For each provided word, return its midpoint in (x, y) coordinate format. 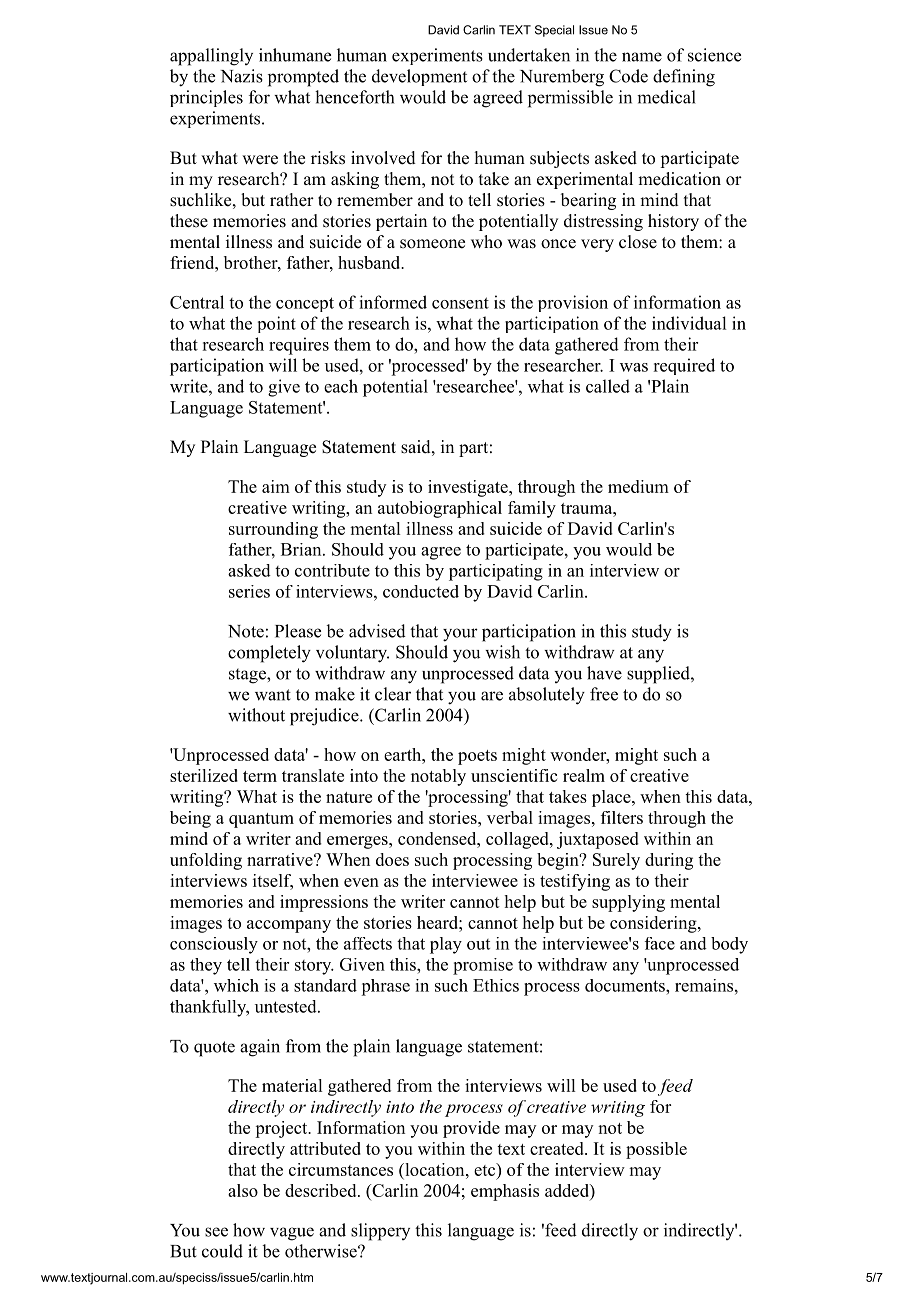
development (419, 77)
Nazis (241, 76)
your (460, 635)
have (604, 673)
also (243, 1190)
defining (684, 78)
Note (246, 631)
